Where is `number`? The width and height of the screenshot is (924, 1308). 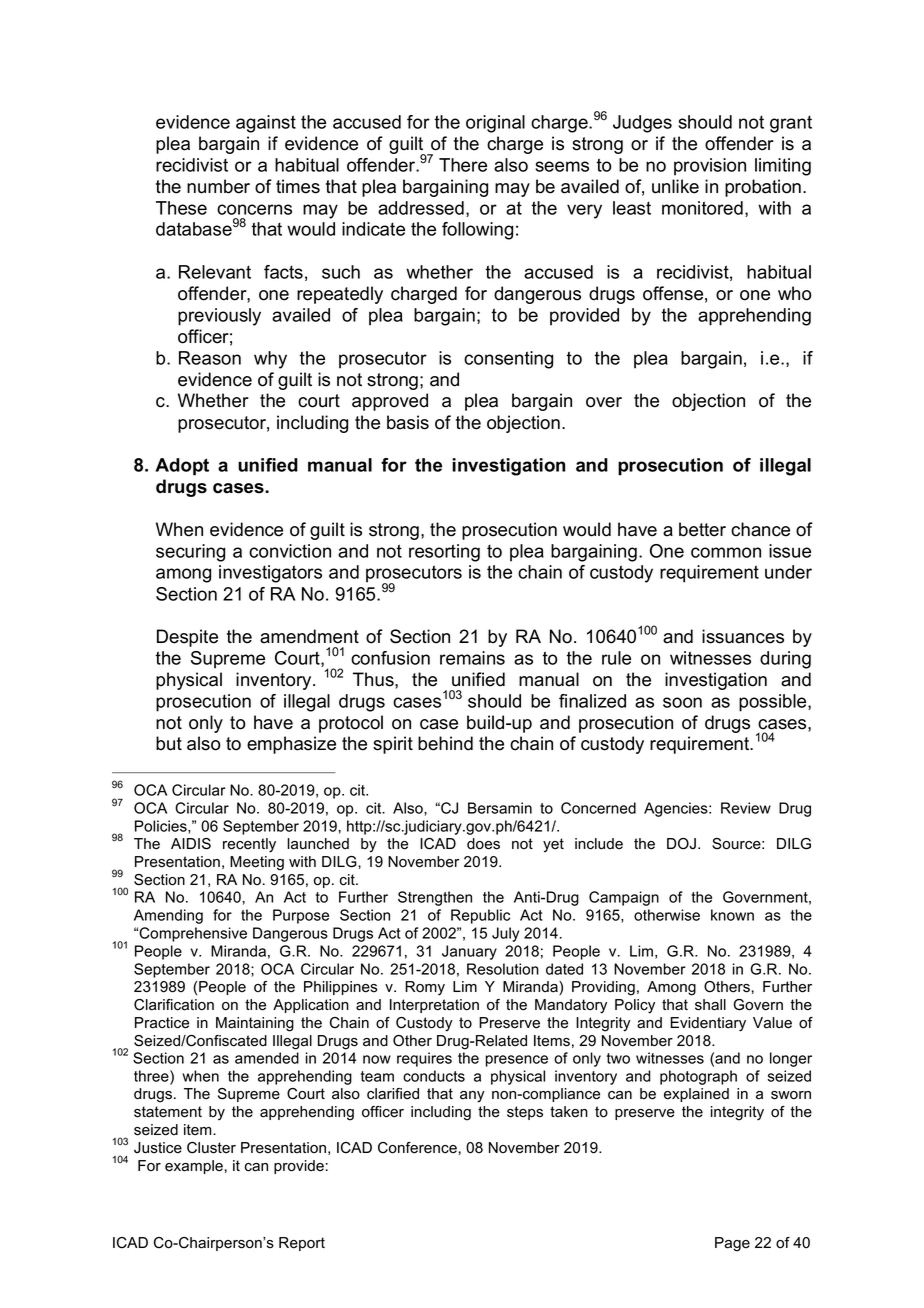
number is located at coordinates (218, 186).
